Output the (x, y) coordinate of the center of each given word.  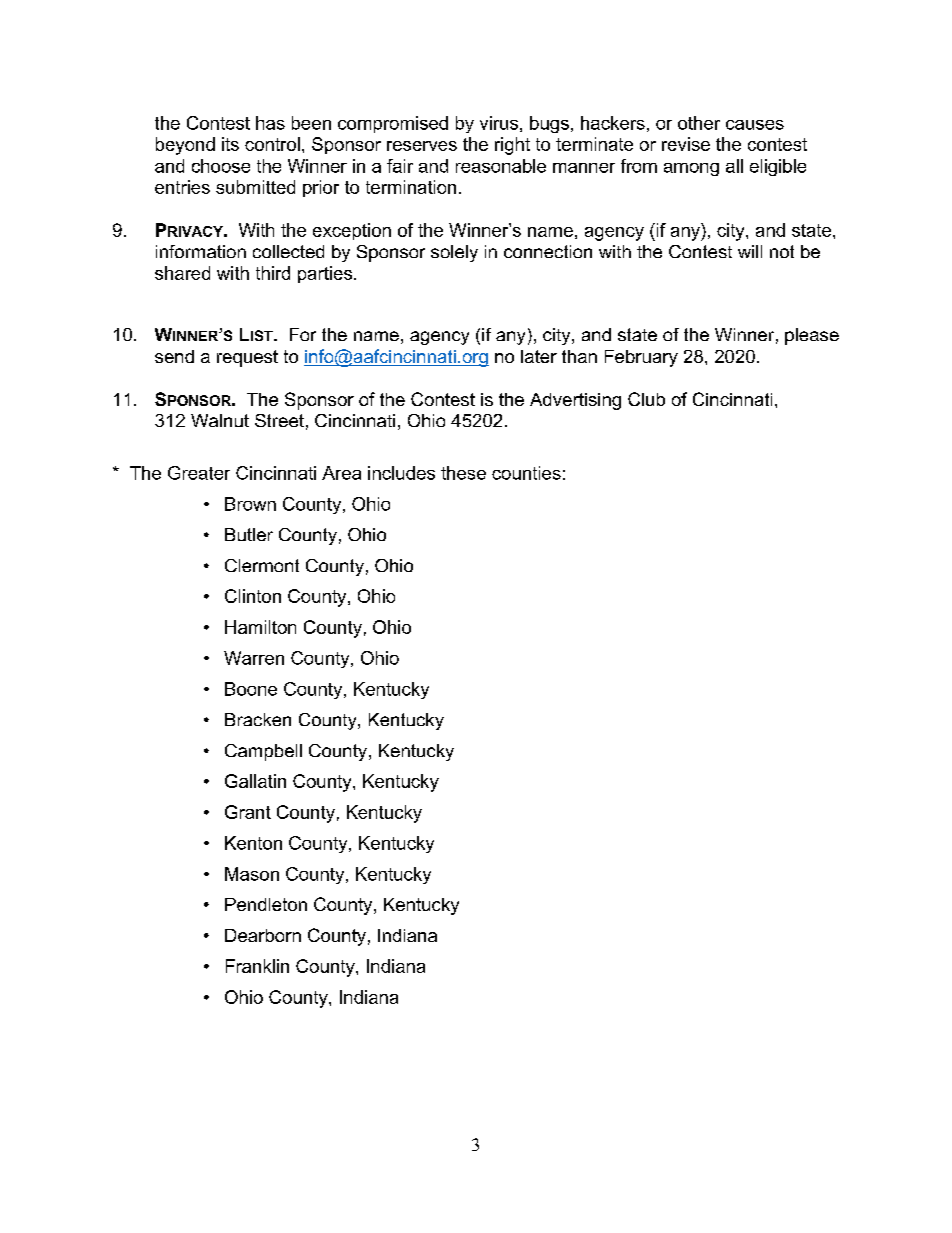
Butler (249, 534)
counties (526, 473)
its (230, 144)
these (463, 473)
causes (755, 125)
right (512, 146)
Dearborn (263, 935)
